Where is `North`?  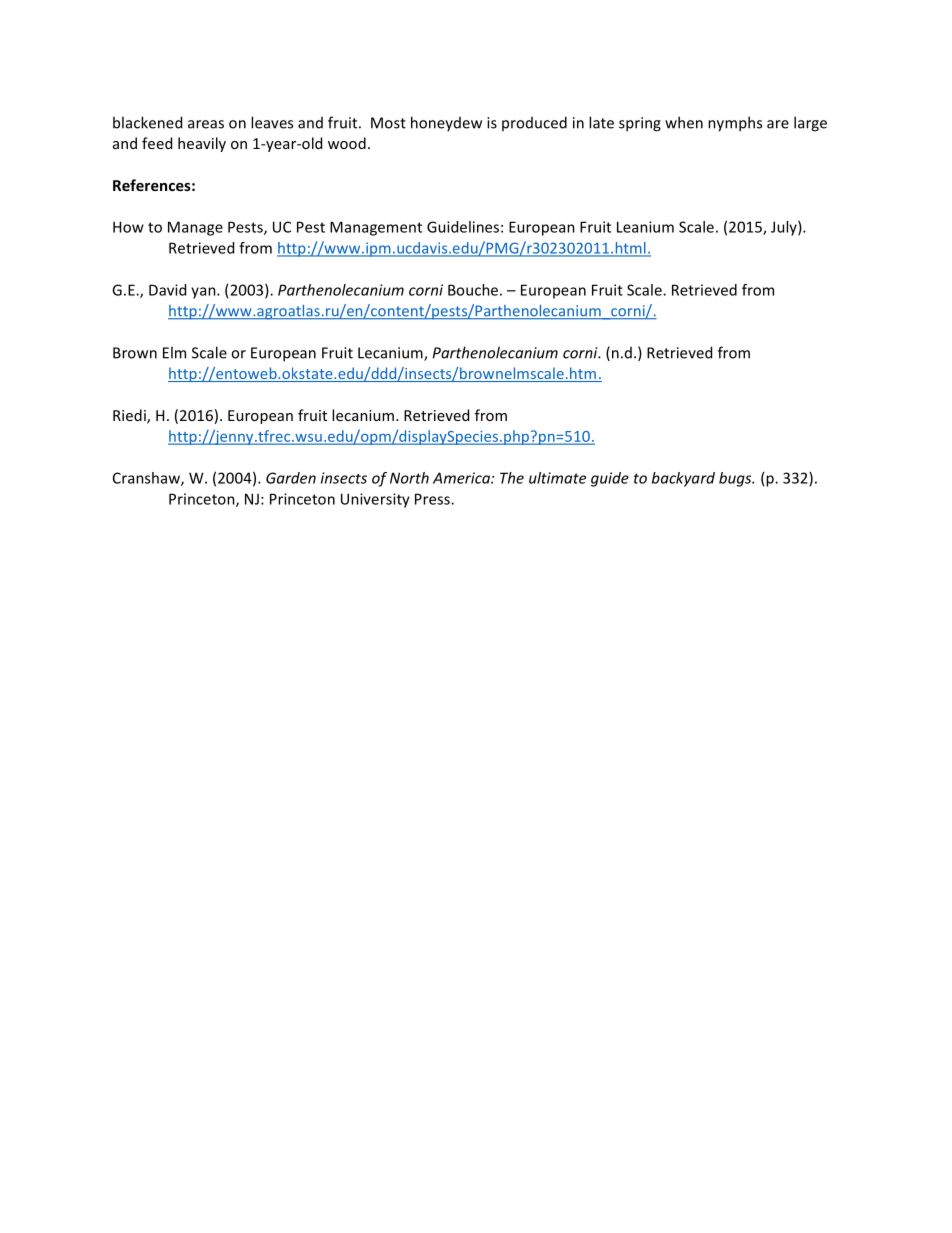
North is located at coordinates (409, 478).
